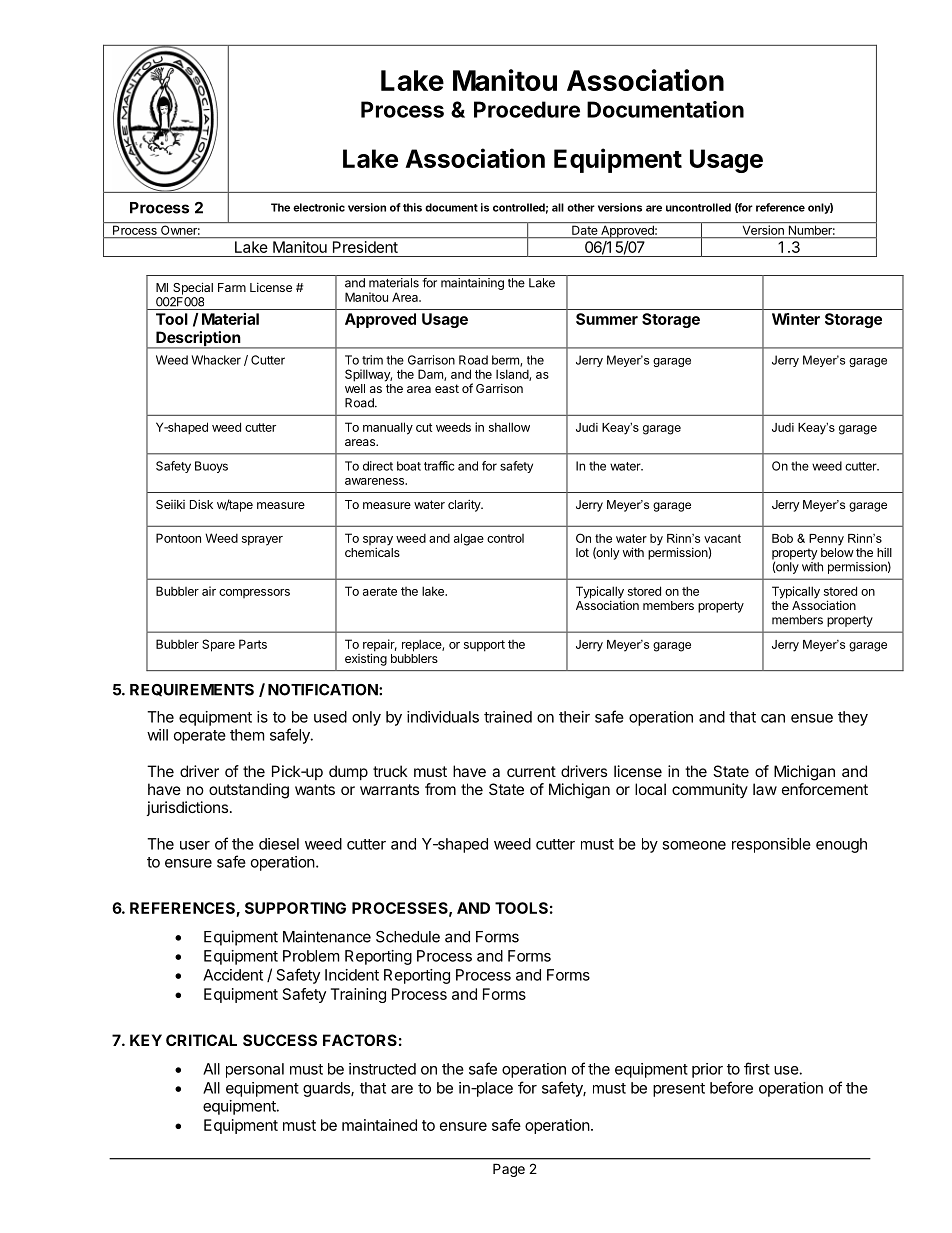  What do you see at coordinates (255, 1070) in the image?
I see `personal` at bounding box center [255, 1070].
